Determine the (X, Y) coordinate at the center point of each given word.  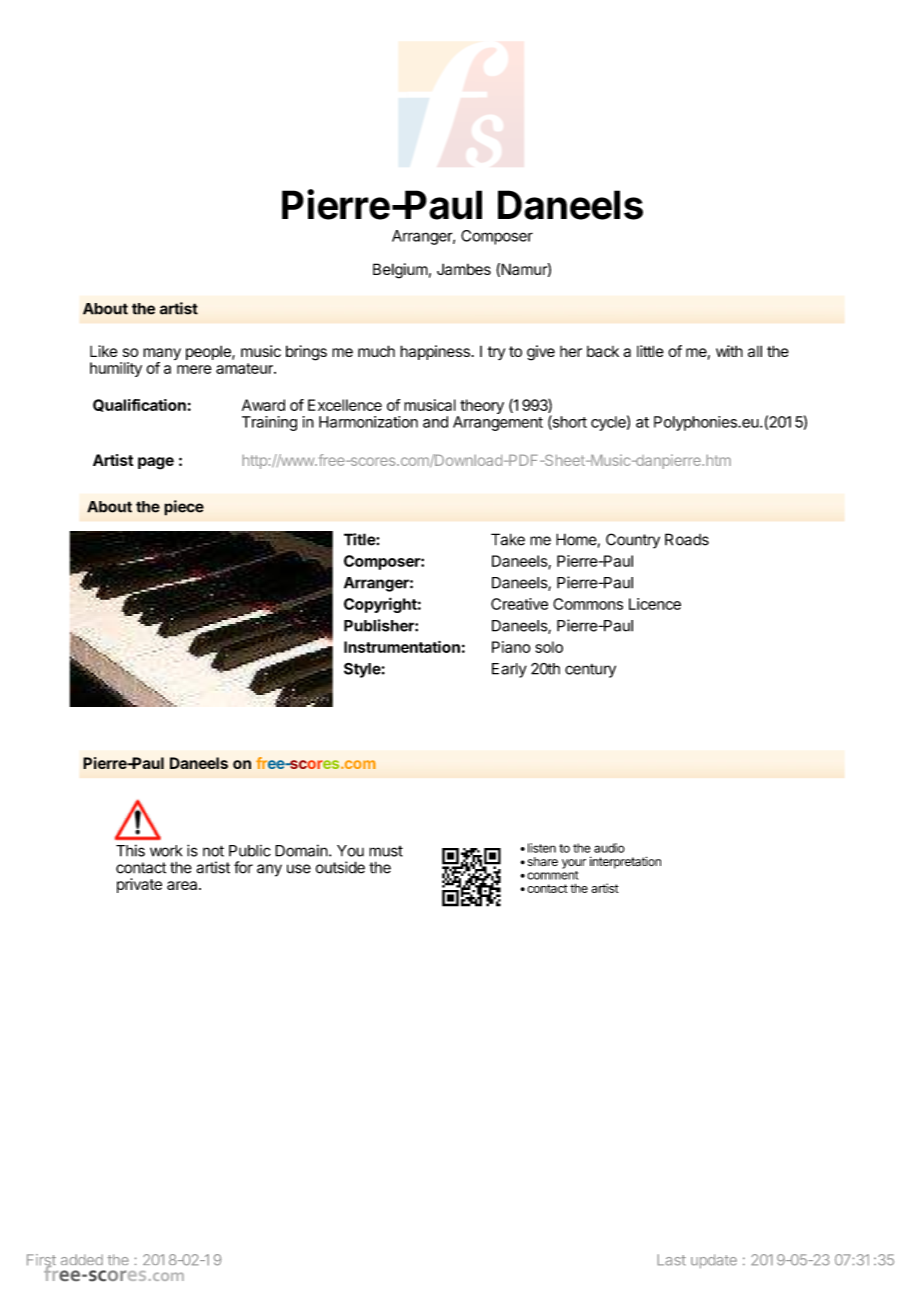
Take (508, 539)
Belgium (400, 271)
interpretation (625, 862)
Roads (687, 539)
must (386, 851)
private (139, 885)
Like (104, 351)
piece (184, 508)
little (650, 351)
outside (340, 867)
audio (609, 848)
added (82, 1259)
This (130, 850)
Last (671, 1260)
